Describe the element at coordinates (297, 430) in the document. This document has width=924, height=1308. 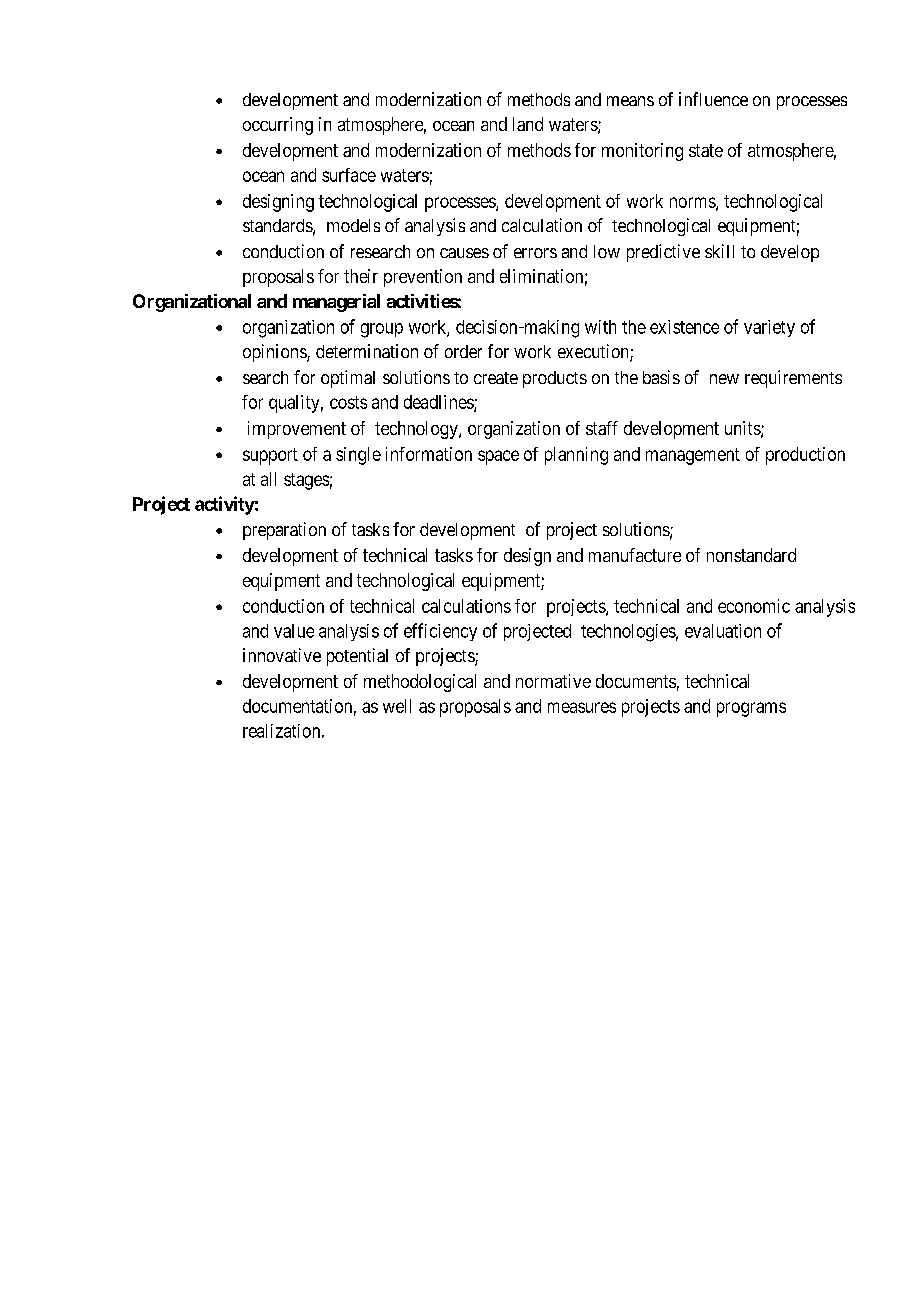
I see `improvement` at that location.
